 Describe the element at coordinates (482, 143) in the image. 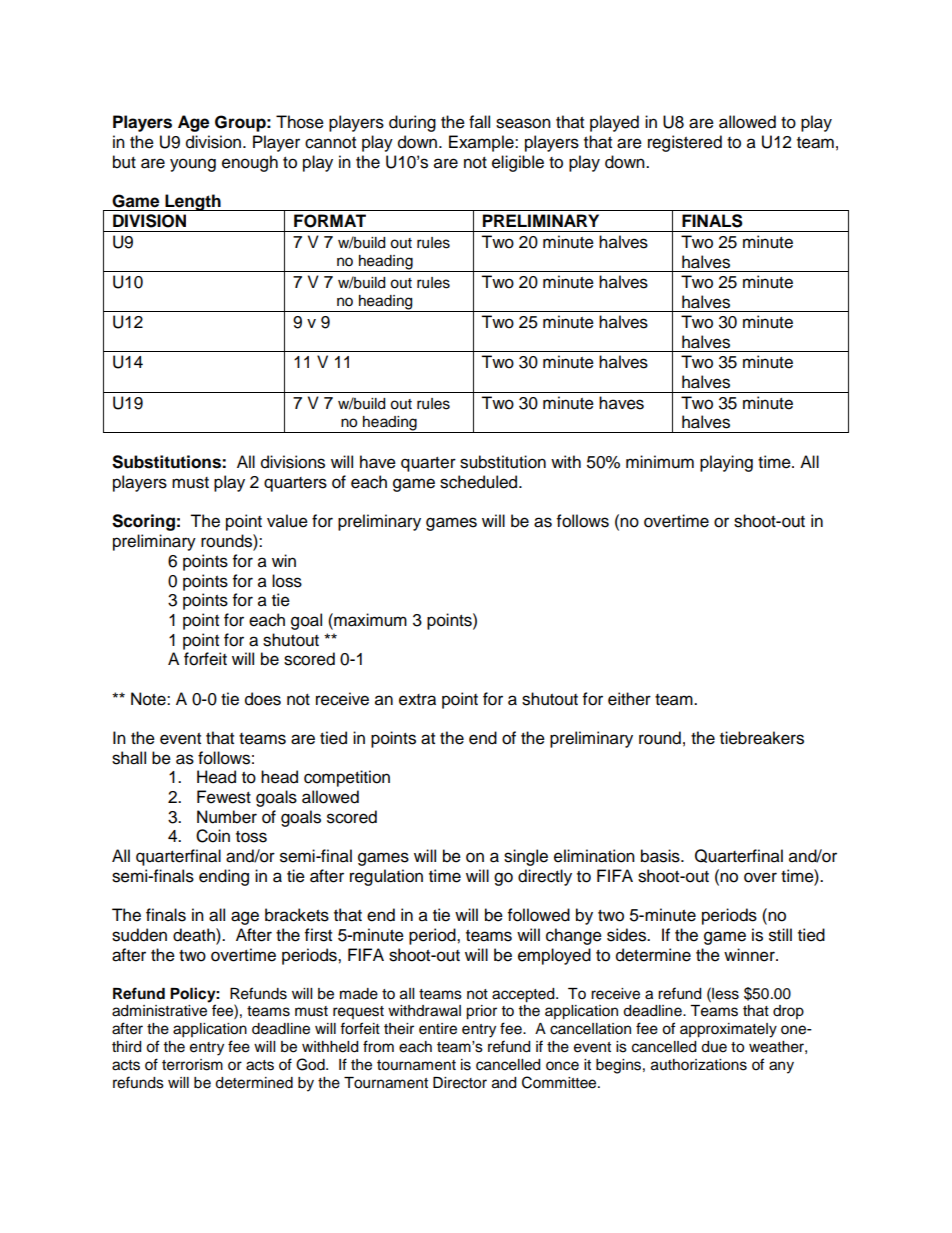

I see `Example` at that location.
